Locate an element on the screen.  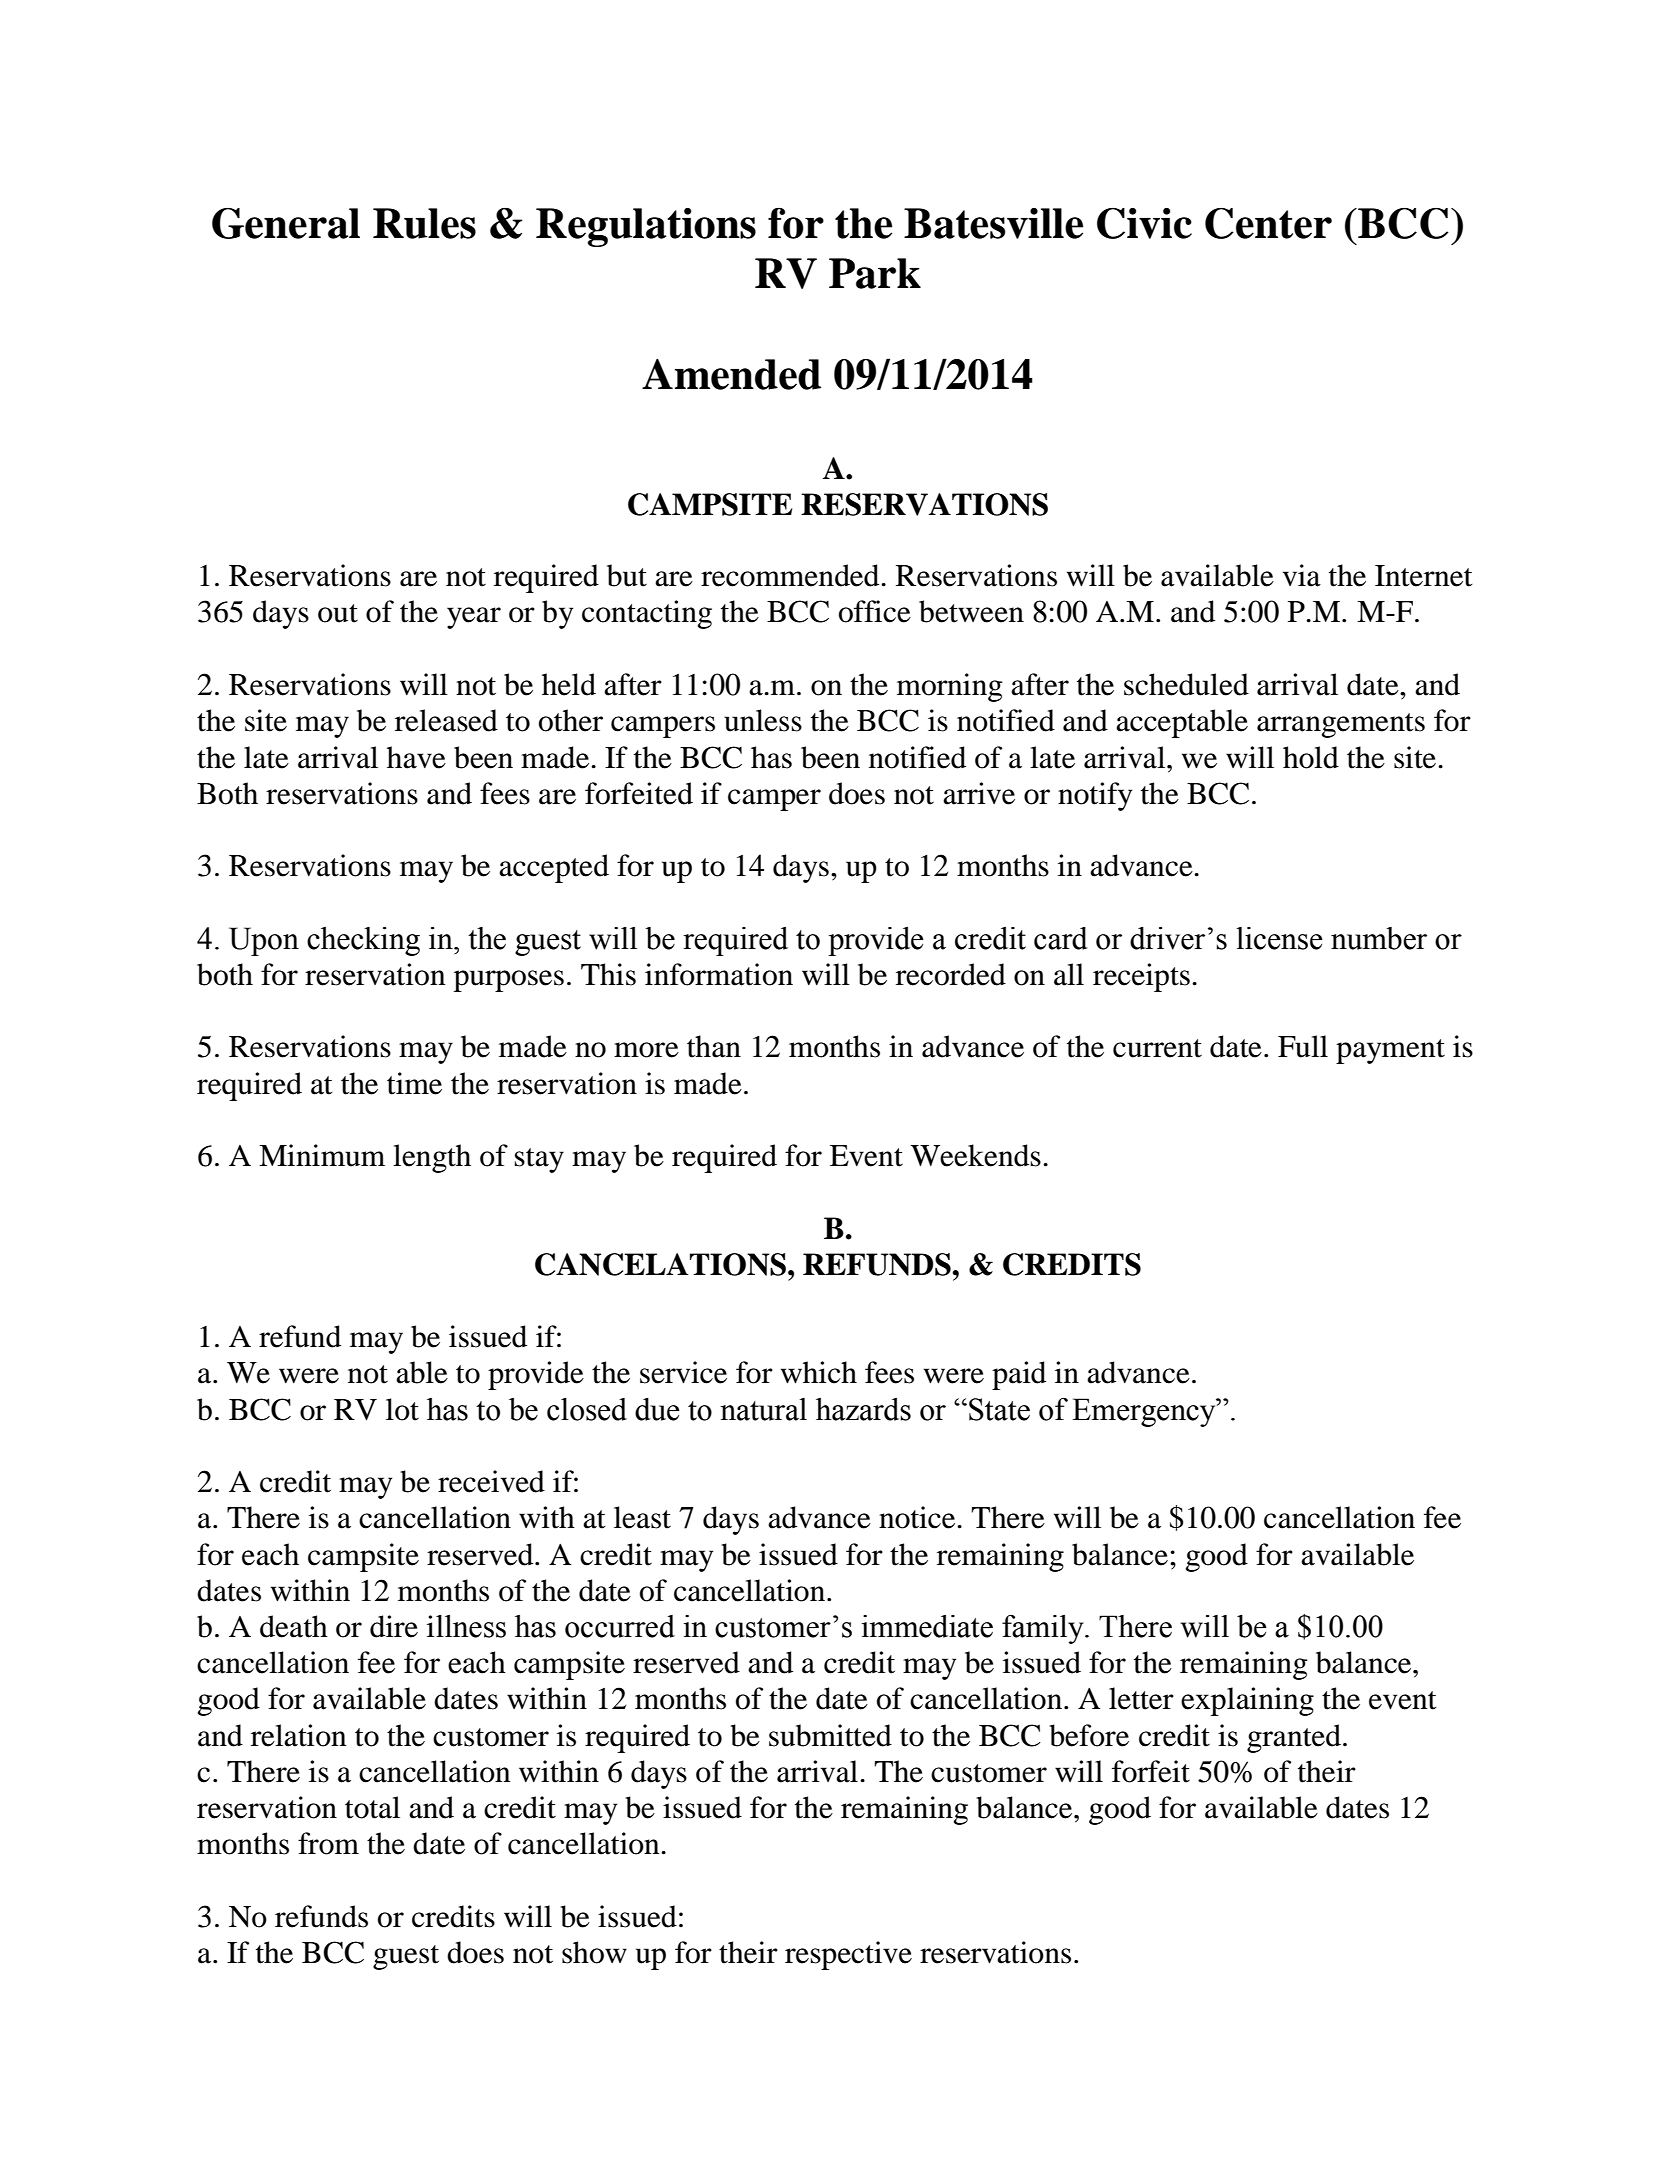
Rules is located at coordinates (424, 223).
